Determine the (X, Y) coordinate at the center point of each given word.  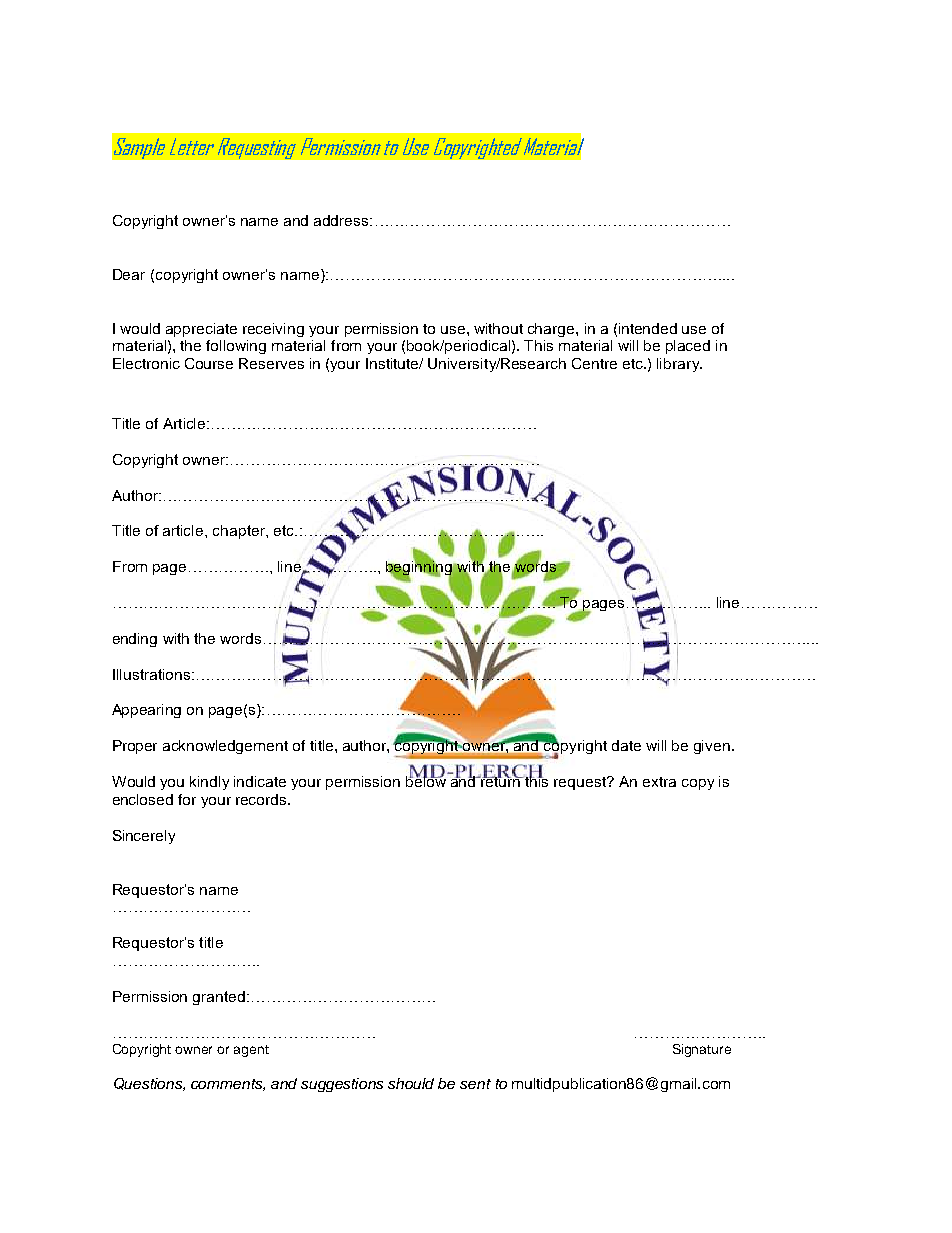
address (342, 220)
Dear (129, 274)
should (411, 1083)
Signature (702, 1050)
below (426, 780)
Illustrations (151, 674)
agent (251, 1051)
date (626, 745)
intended (648, 328)
